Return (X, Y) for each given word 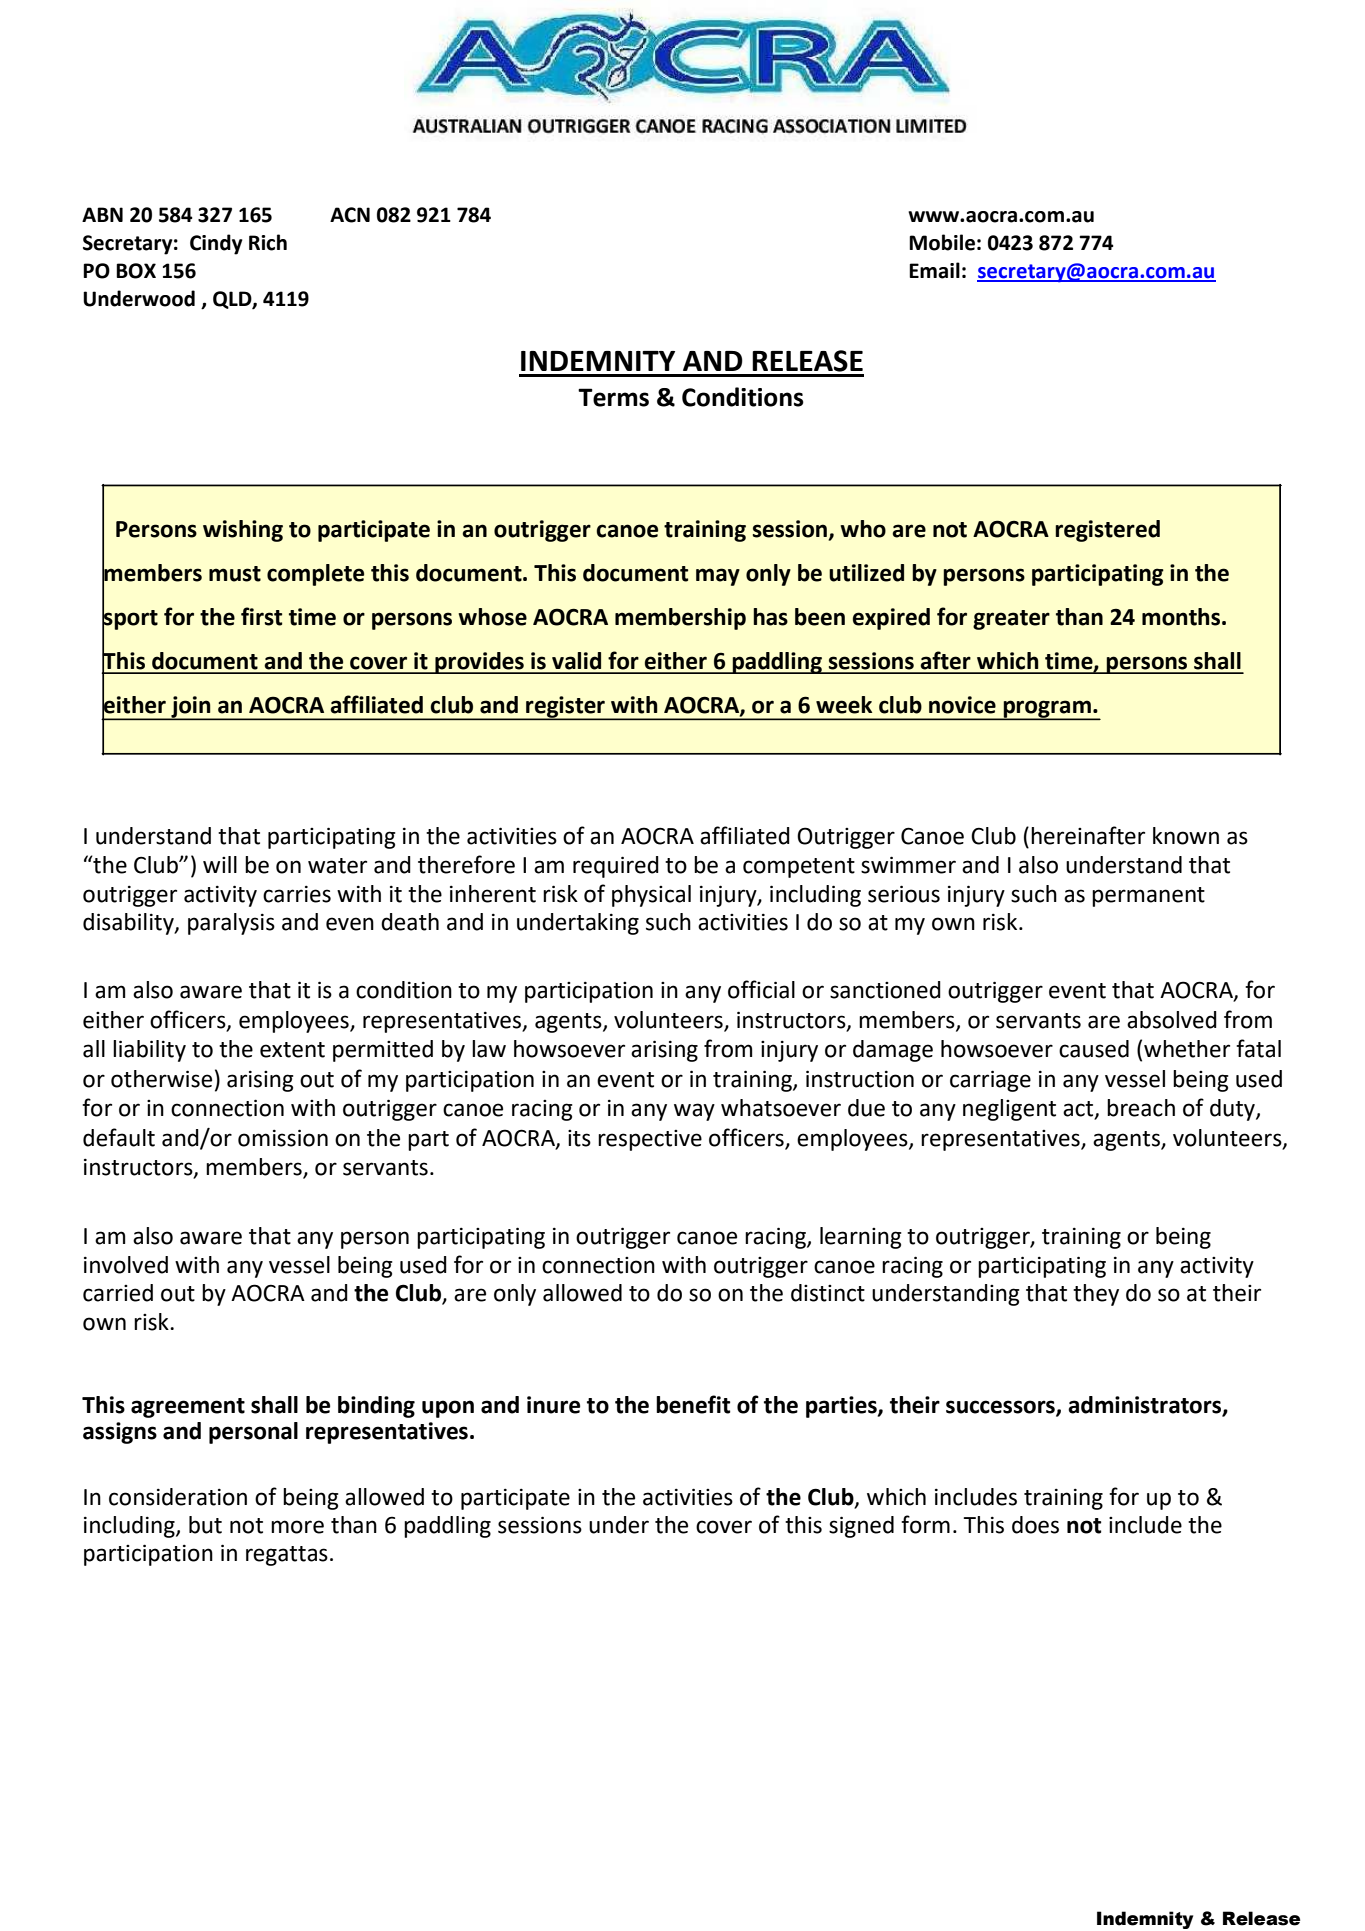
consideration (178, 1497)
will (220, 864)
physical (651, 896)
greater (1011, 620)
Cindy (216, 244)
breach (1141, 1108)
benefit (693, 1404)
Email (934, 270)
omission (283, 1138)
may (718, 577)
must (235, 574)
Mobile (942, 242)
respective (650, 1140)
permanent (1148, 897)
